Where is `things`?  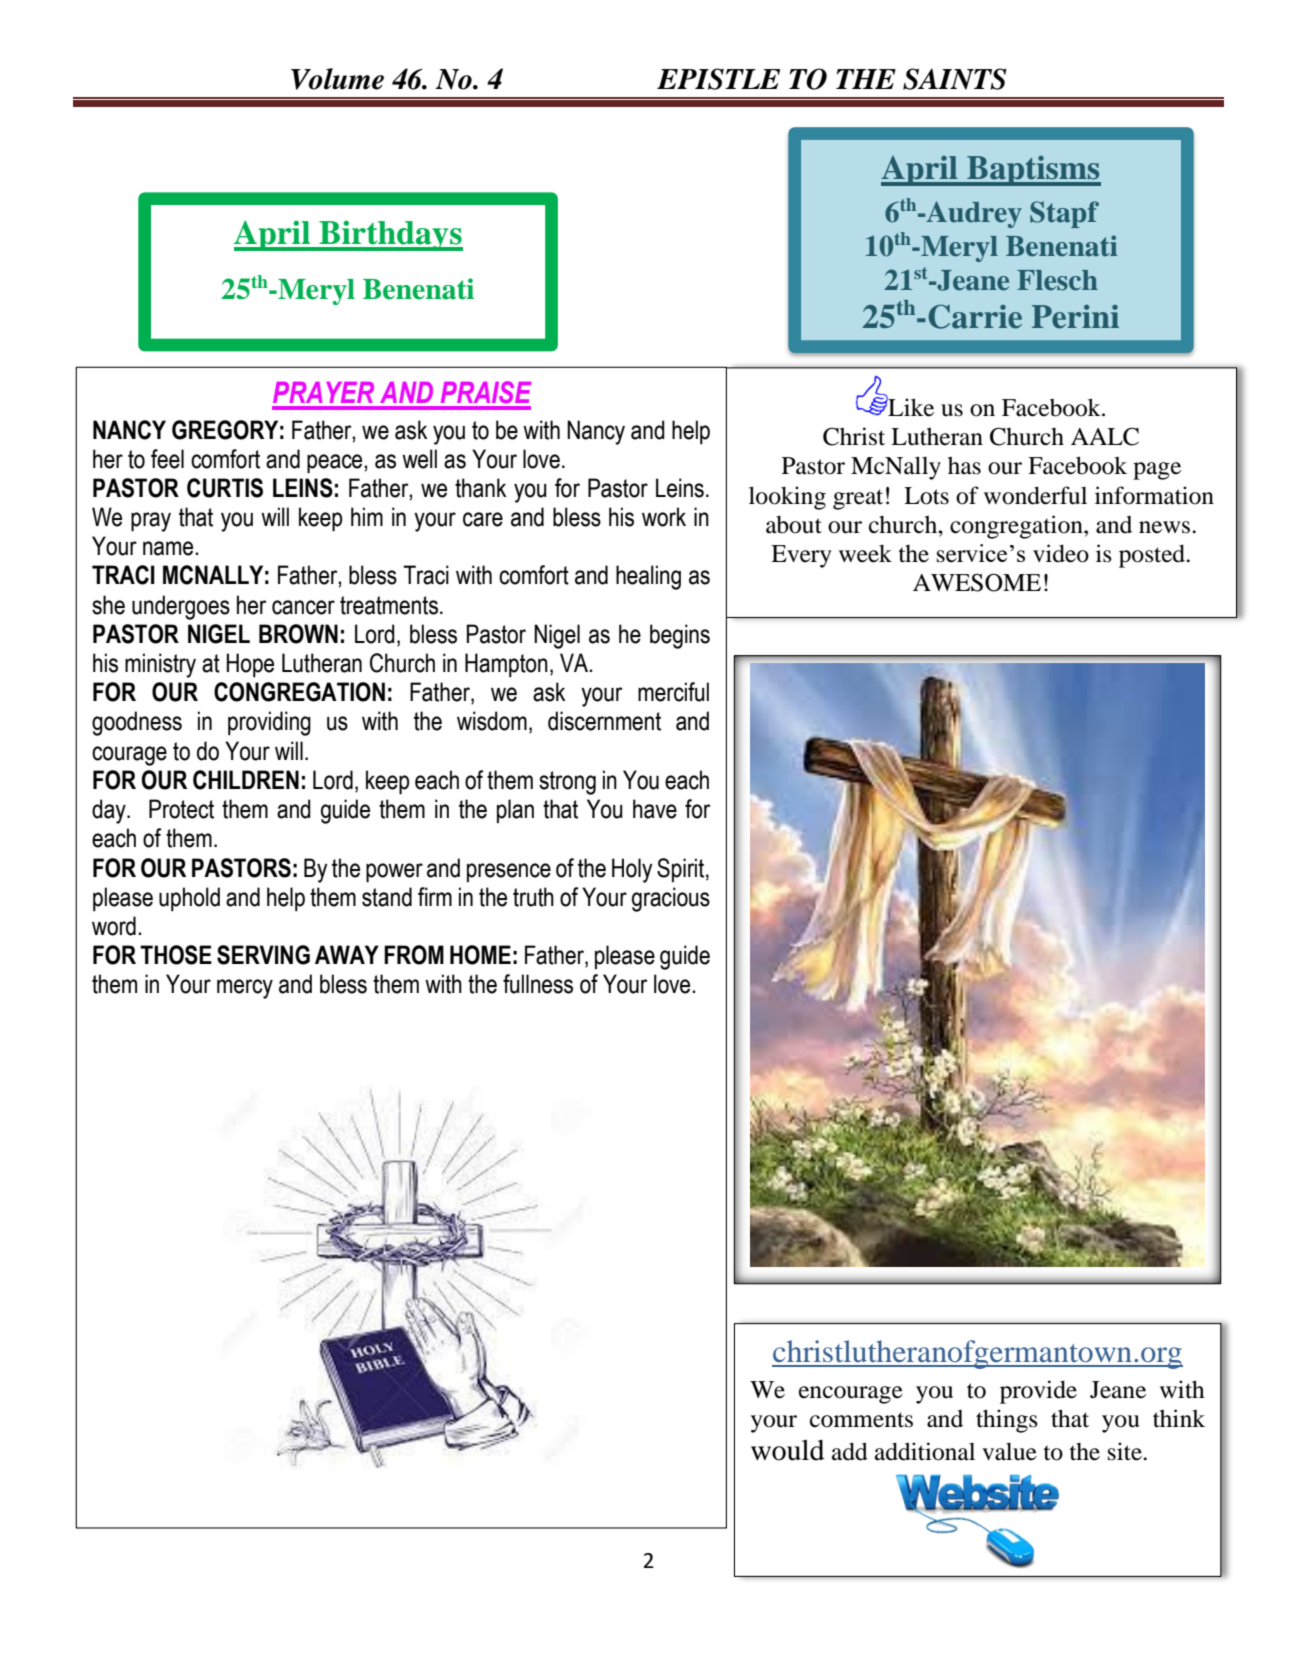 things is located at coordinates (1007, 1421).
